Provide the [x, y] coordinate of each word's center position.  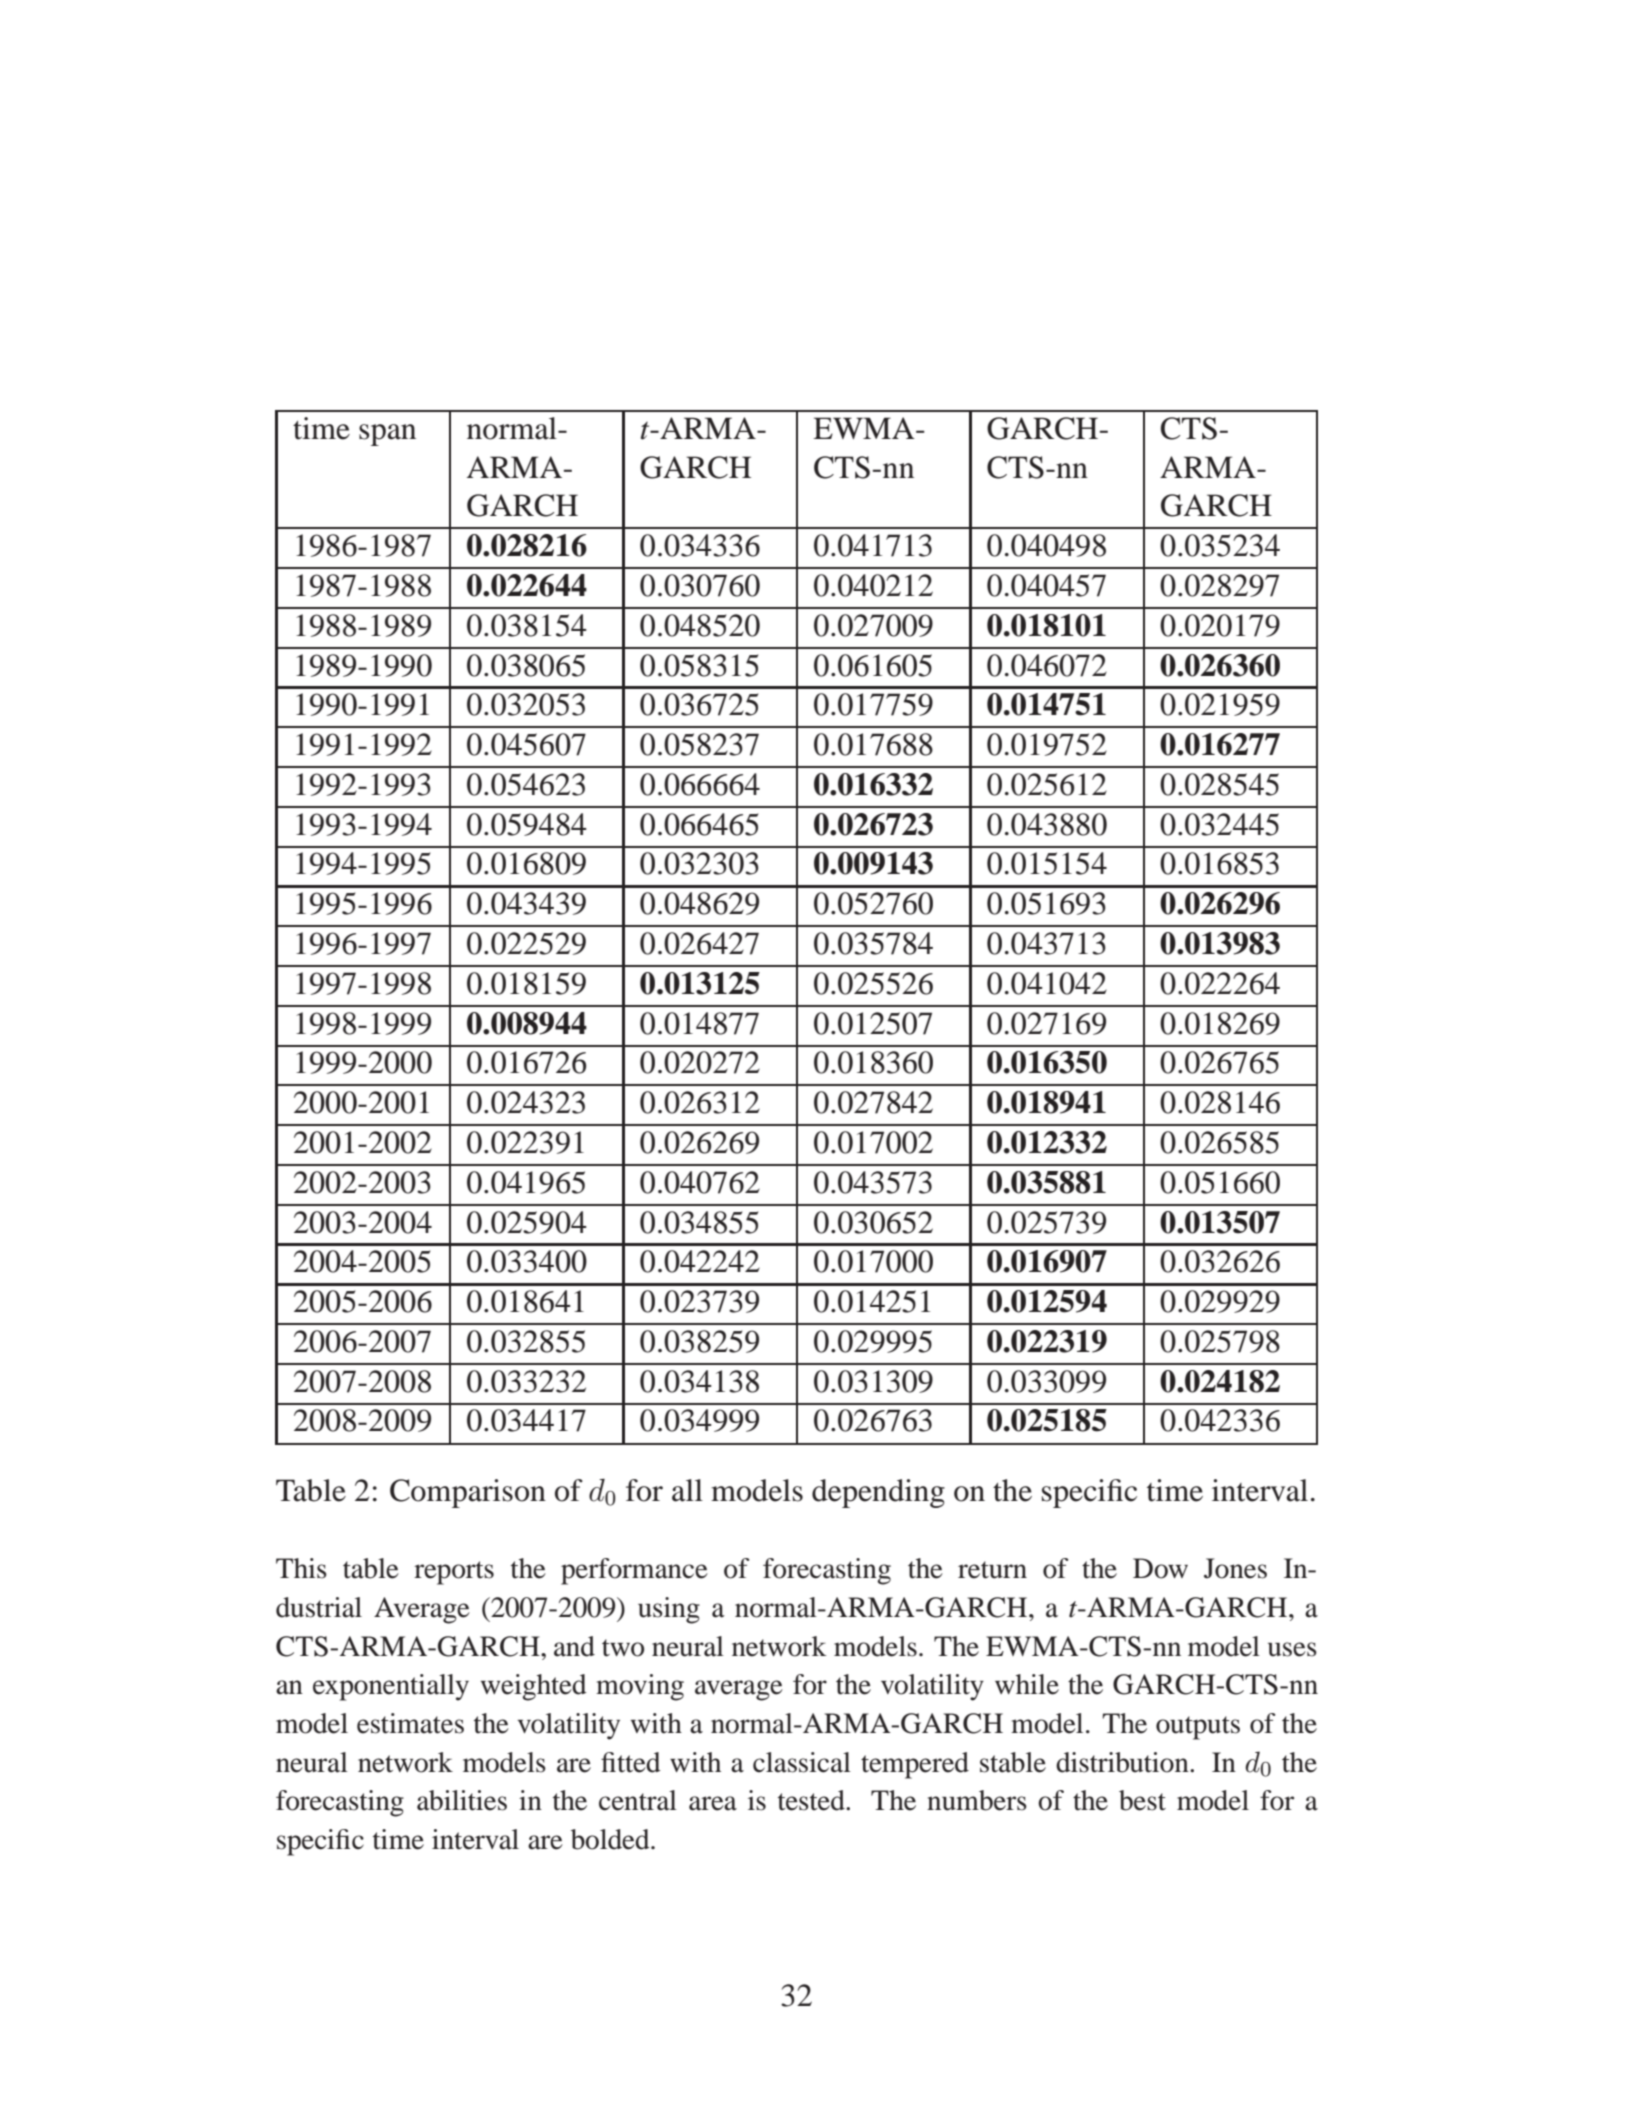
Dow [1160, 1568]
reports [454, 1573]
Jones [1235, 1568]
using [669, 1610]
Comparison [468, 1493]
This [301, 1568]
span [387, 435]
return [992, 1570]
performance [634, 1571]
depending [878, 1493]
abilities [462, 1800]
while [1027, 1684]
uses [1292, 1649]
